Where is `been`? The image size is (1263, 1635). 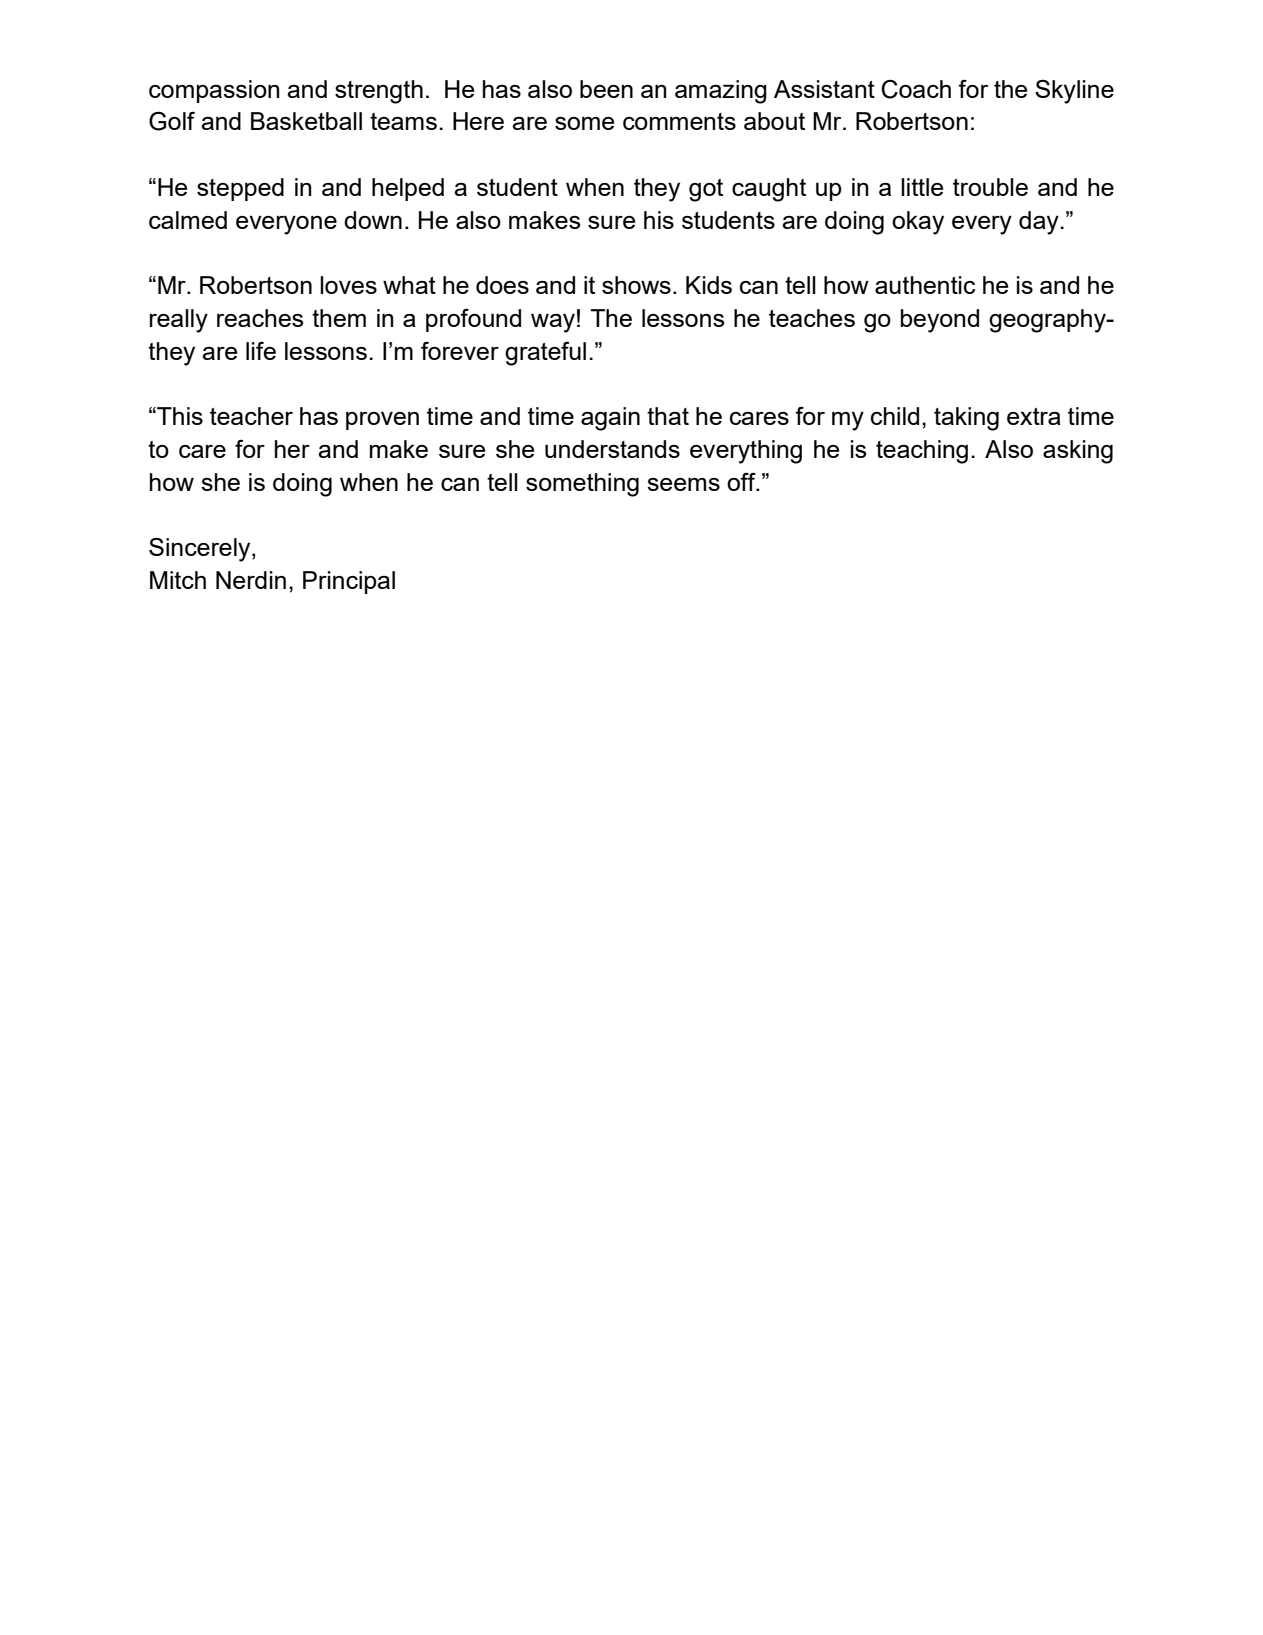
been is located at coordinates (606, 89).
